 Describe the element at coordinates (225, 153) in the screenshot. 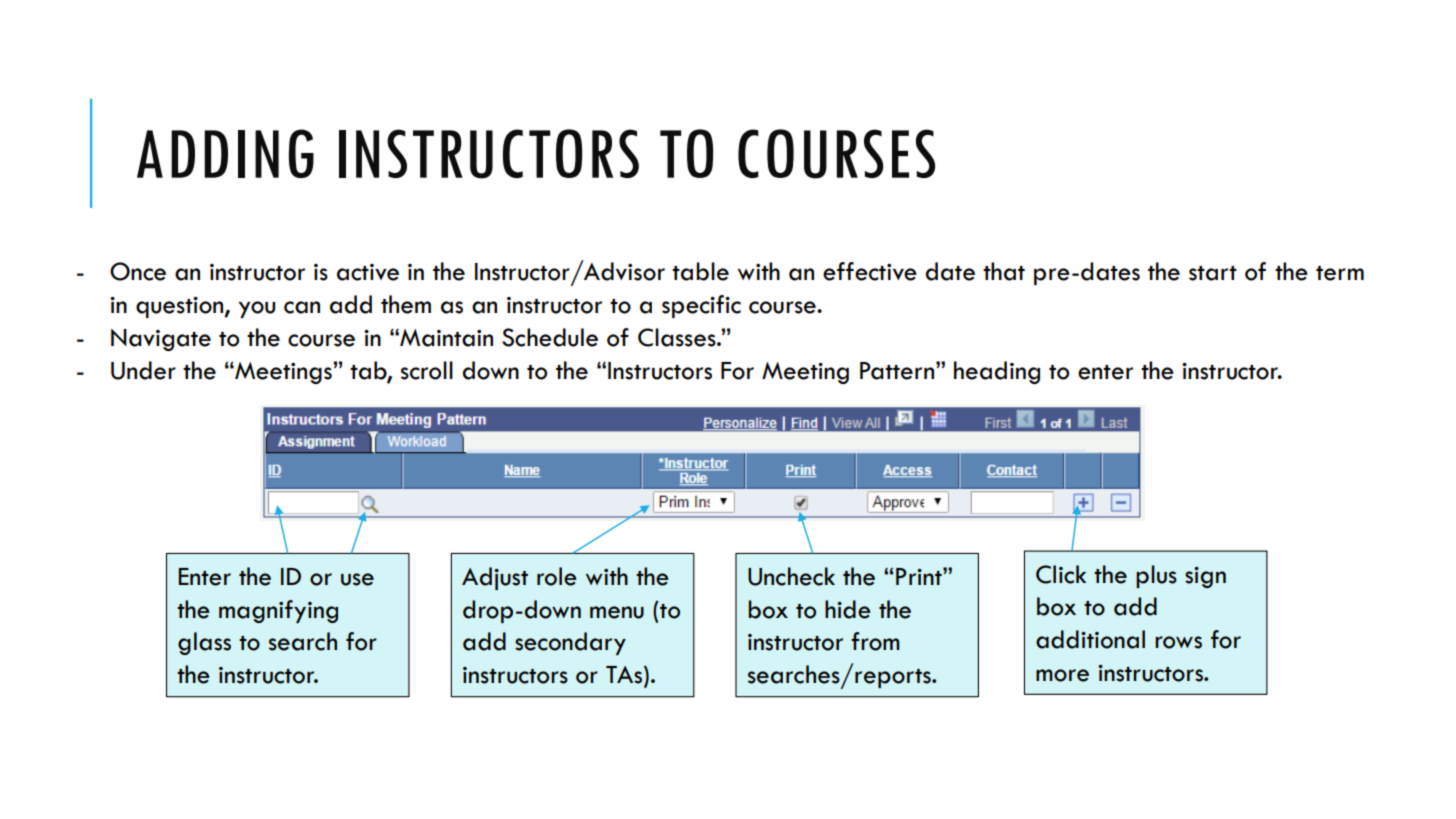

I see `ADDING` at that location.
